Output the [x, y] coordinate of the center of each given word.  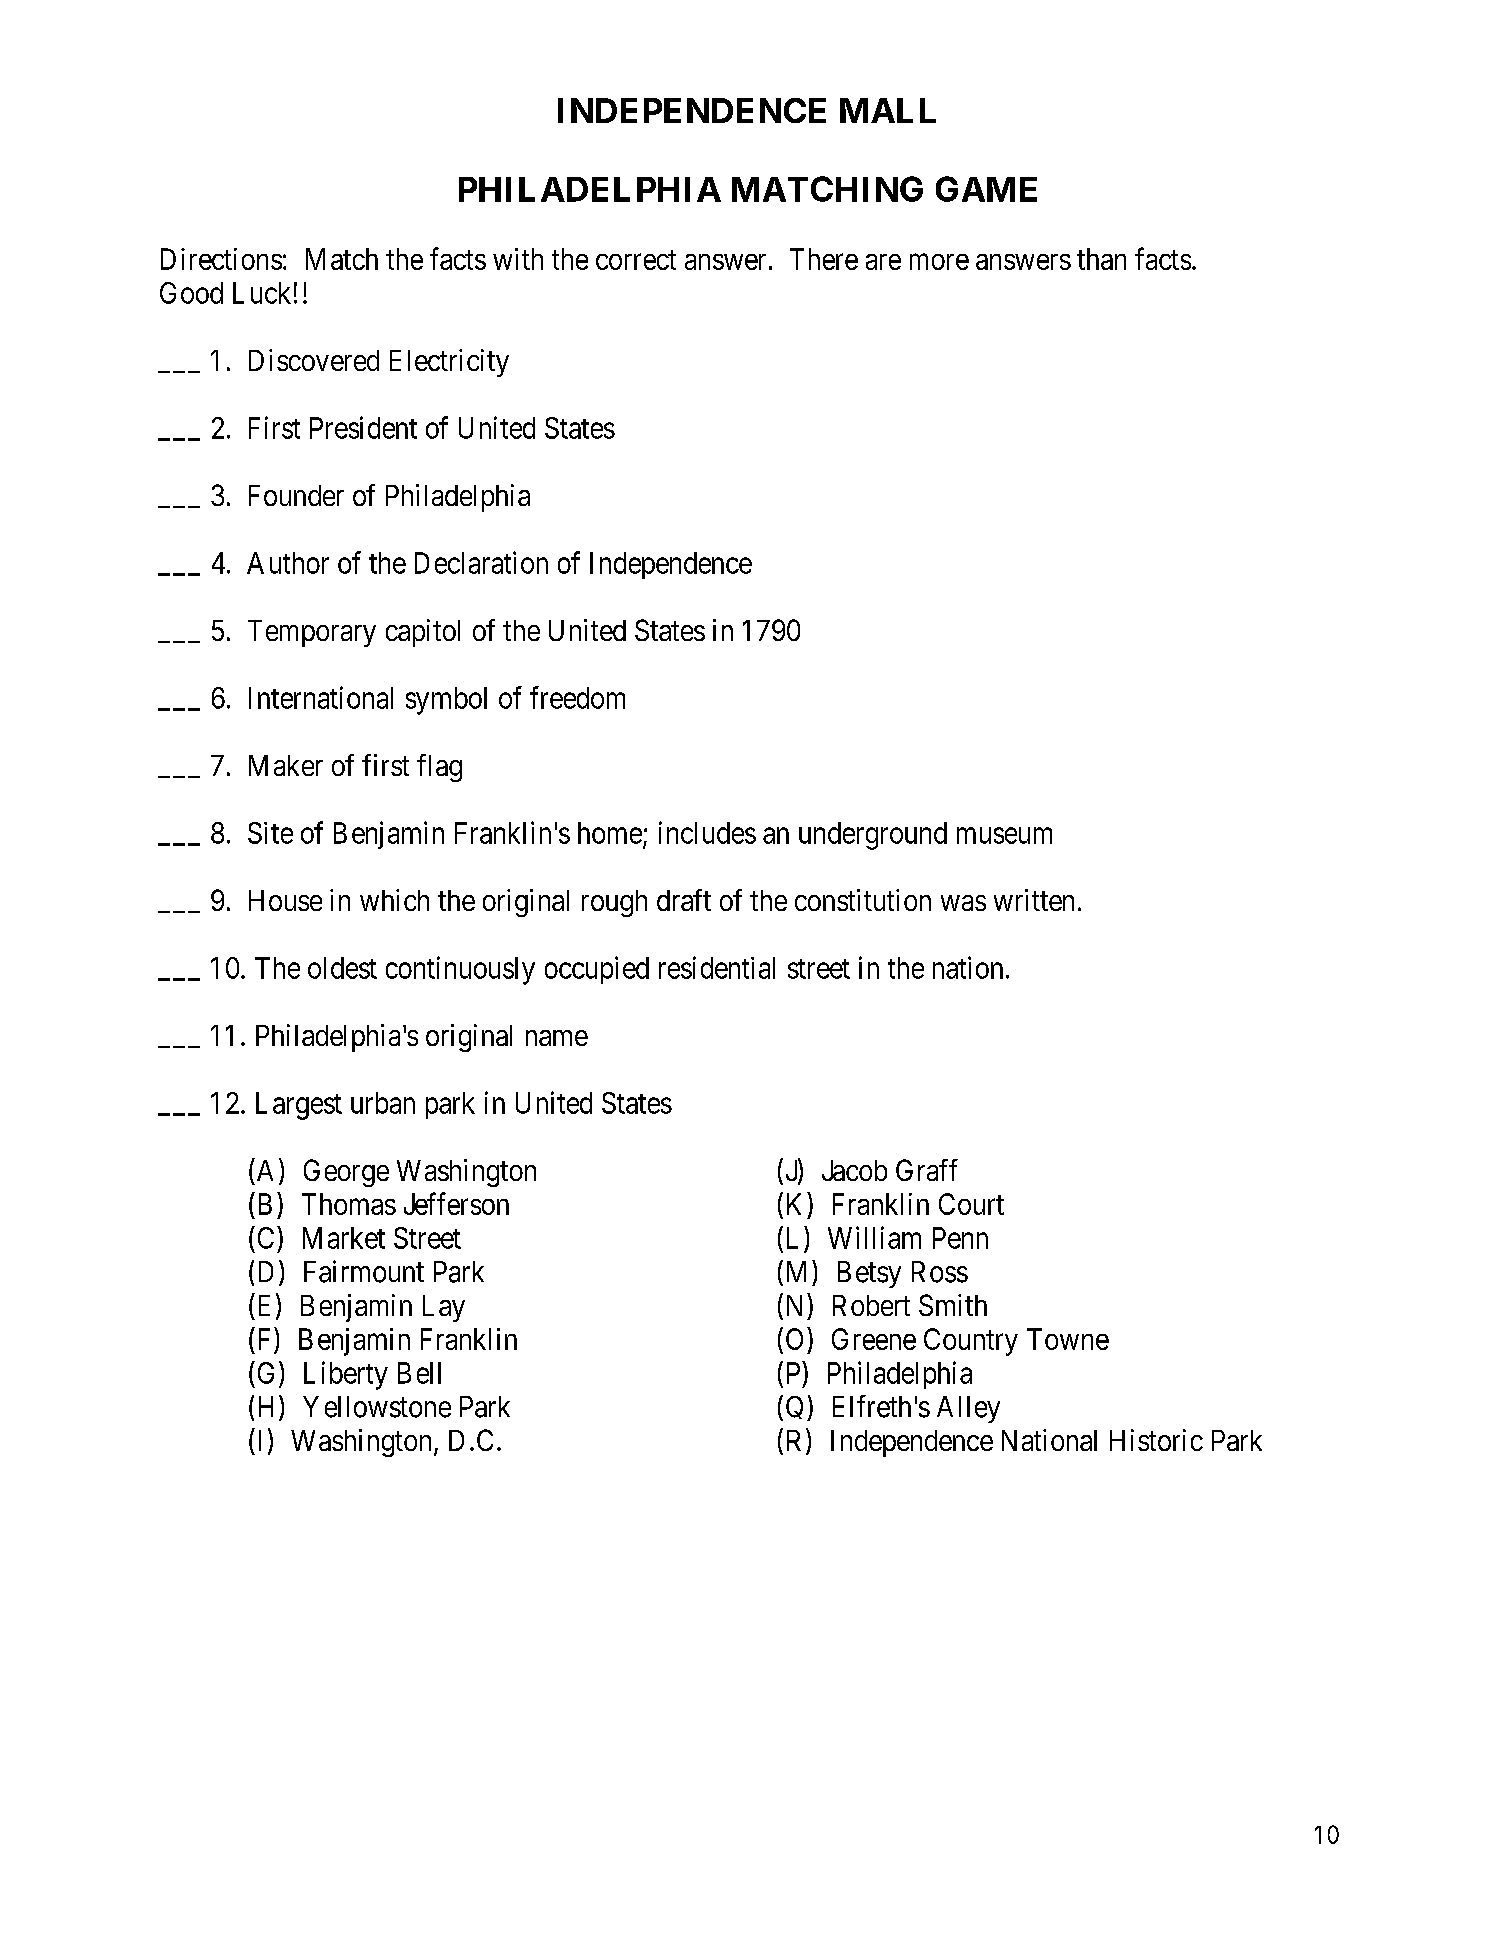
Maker [286, 765]
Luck [262, 293]
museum [1004, 836]
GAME [986, 189]
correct [636, 260]
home [610, 833]
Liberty [346, 1375]
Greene [874, 1339]
